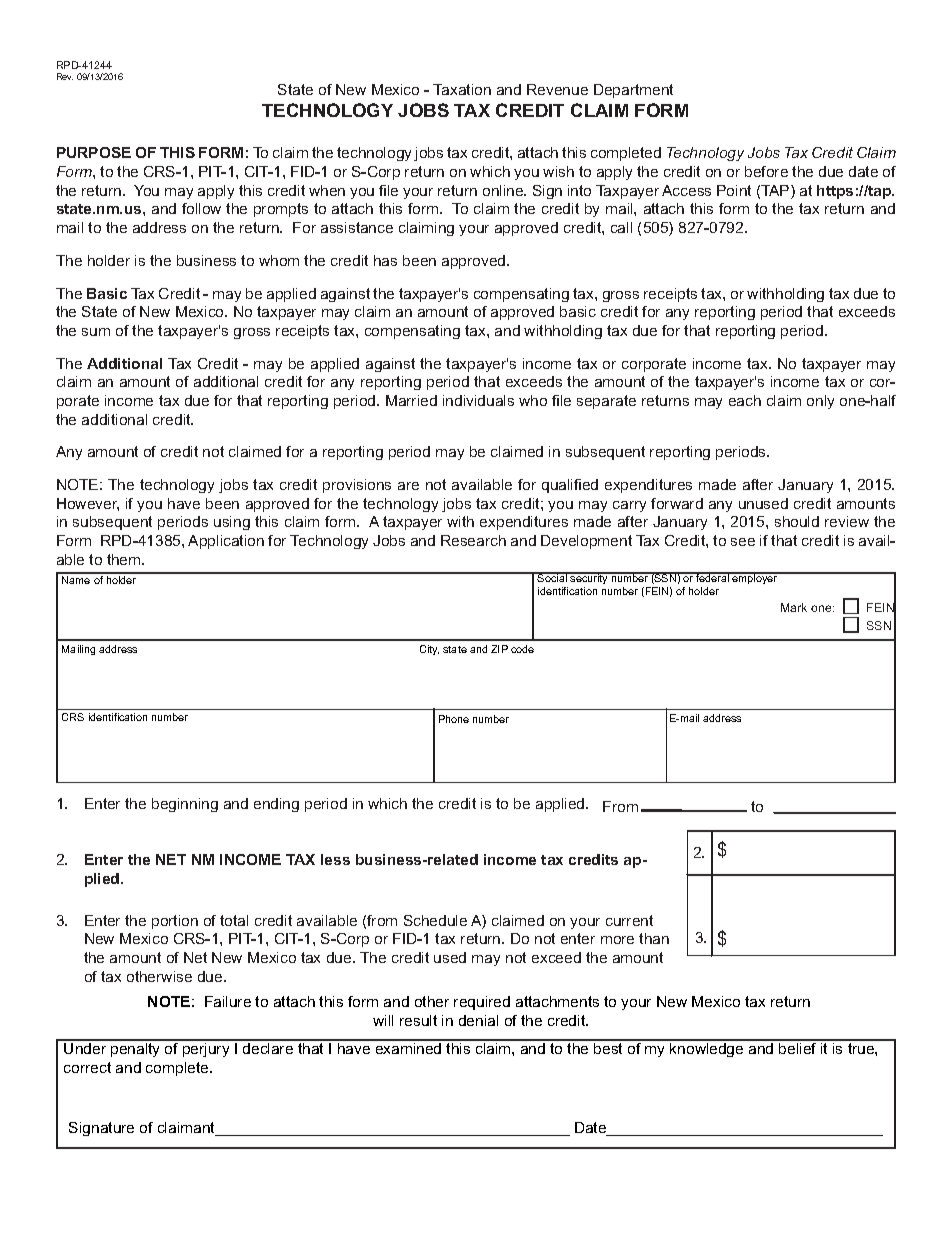 Image resolution: width=952 pixels, height=1233 pixels. What do you see at coordinates (745, 400) in the image?
I see `each` at bounding box center [745, 400].
